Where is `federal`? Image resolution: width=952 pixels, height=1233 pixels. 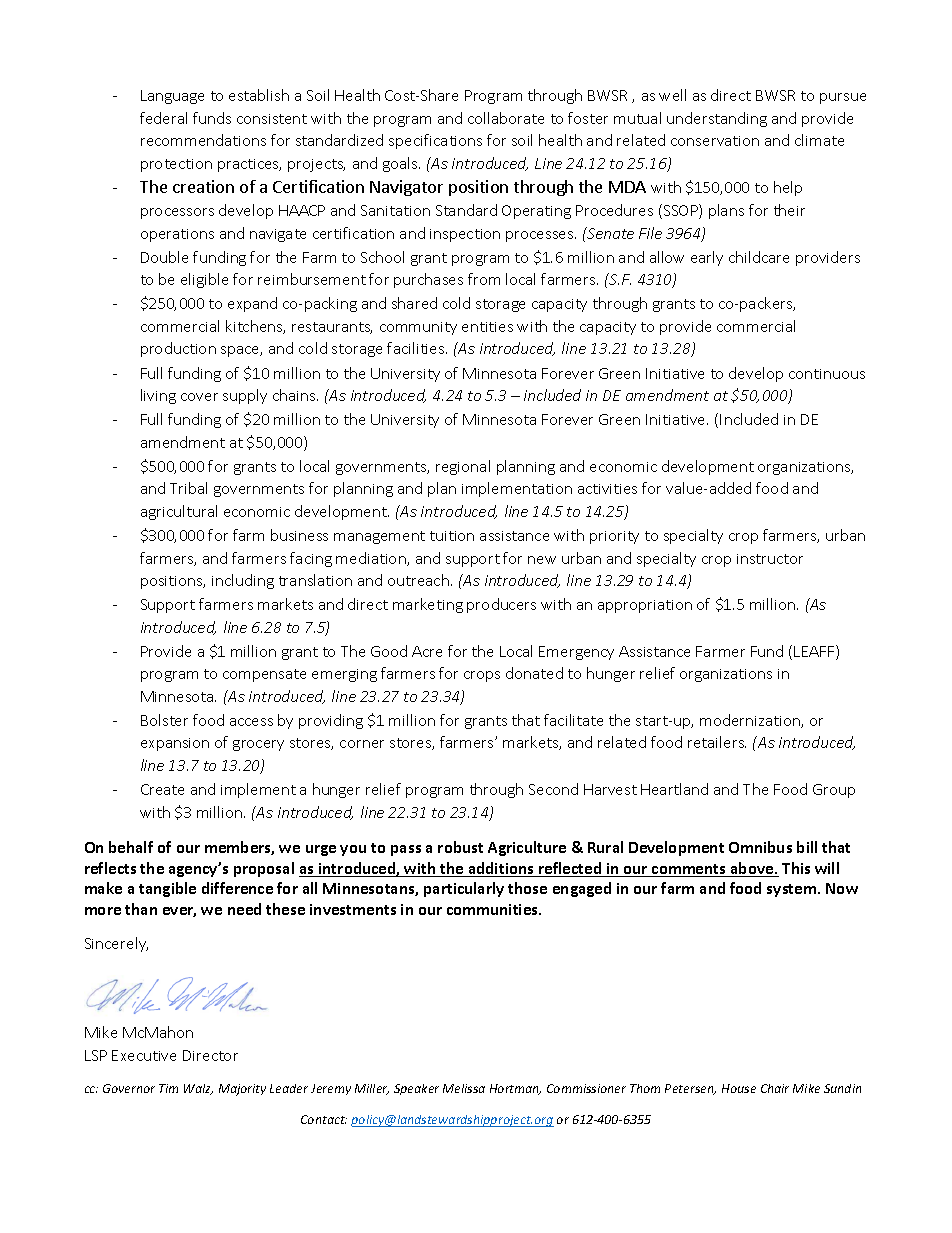 federal is located at coordinates (163, 118).
